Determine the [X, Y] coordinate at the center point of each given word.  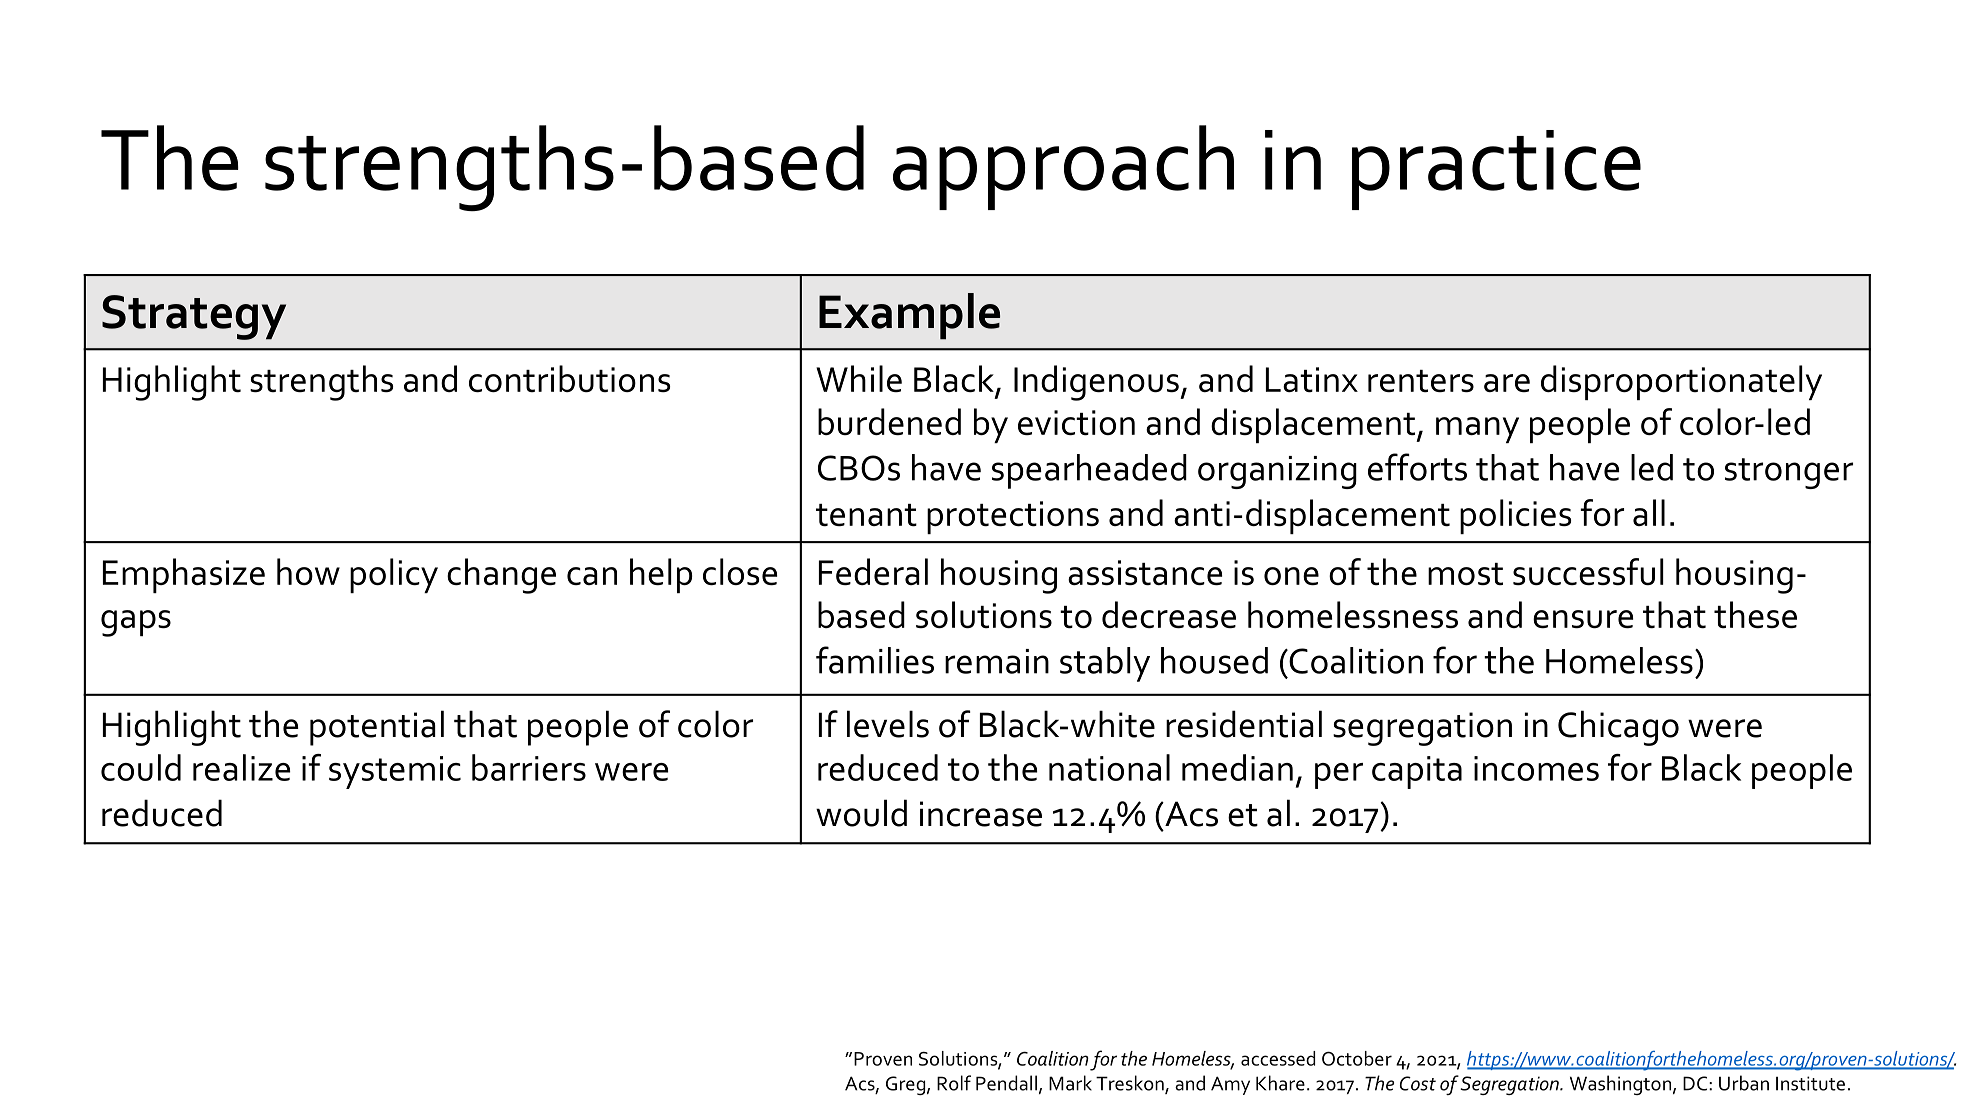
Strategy [194, 317]
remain [997, 661]
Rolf [954, 1083]
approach [1063, 167]
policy [394, 575]
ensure [1583, 619]
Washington [1620, 1085]
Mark [1070, 1083]
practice [1496, 170]
